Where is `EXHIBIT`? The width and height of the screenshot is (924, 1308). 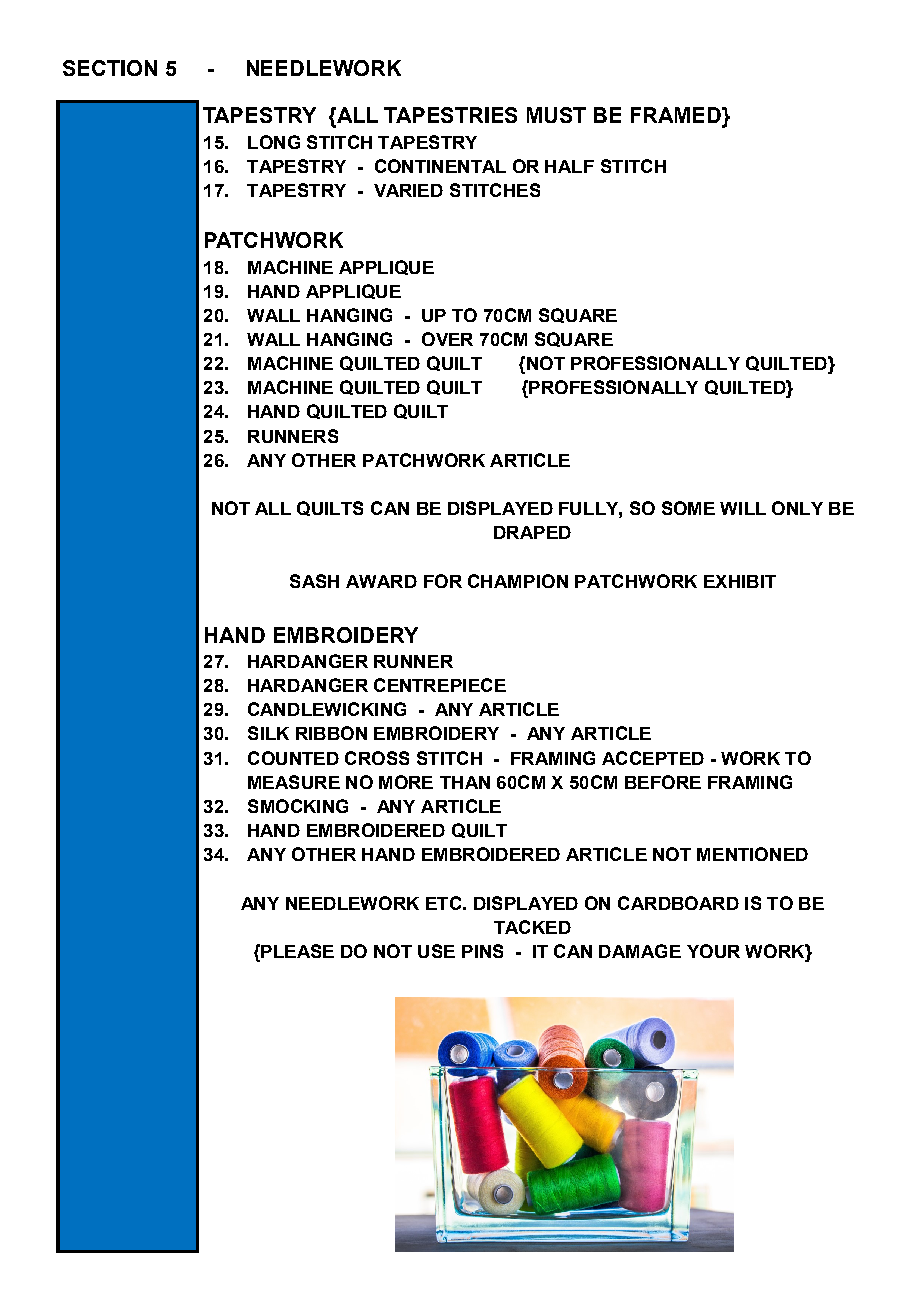
EXHIBIT is located at coordinates (740, 581).
